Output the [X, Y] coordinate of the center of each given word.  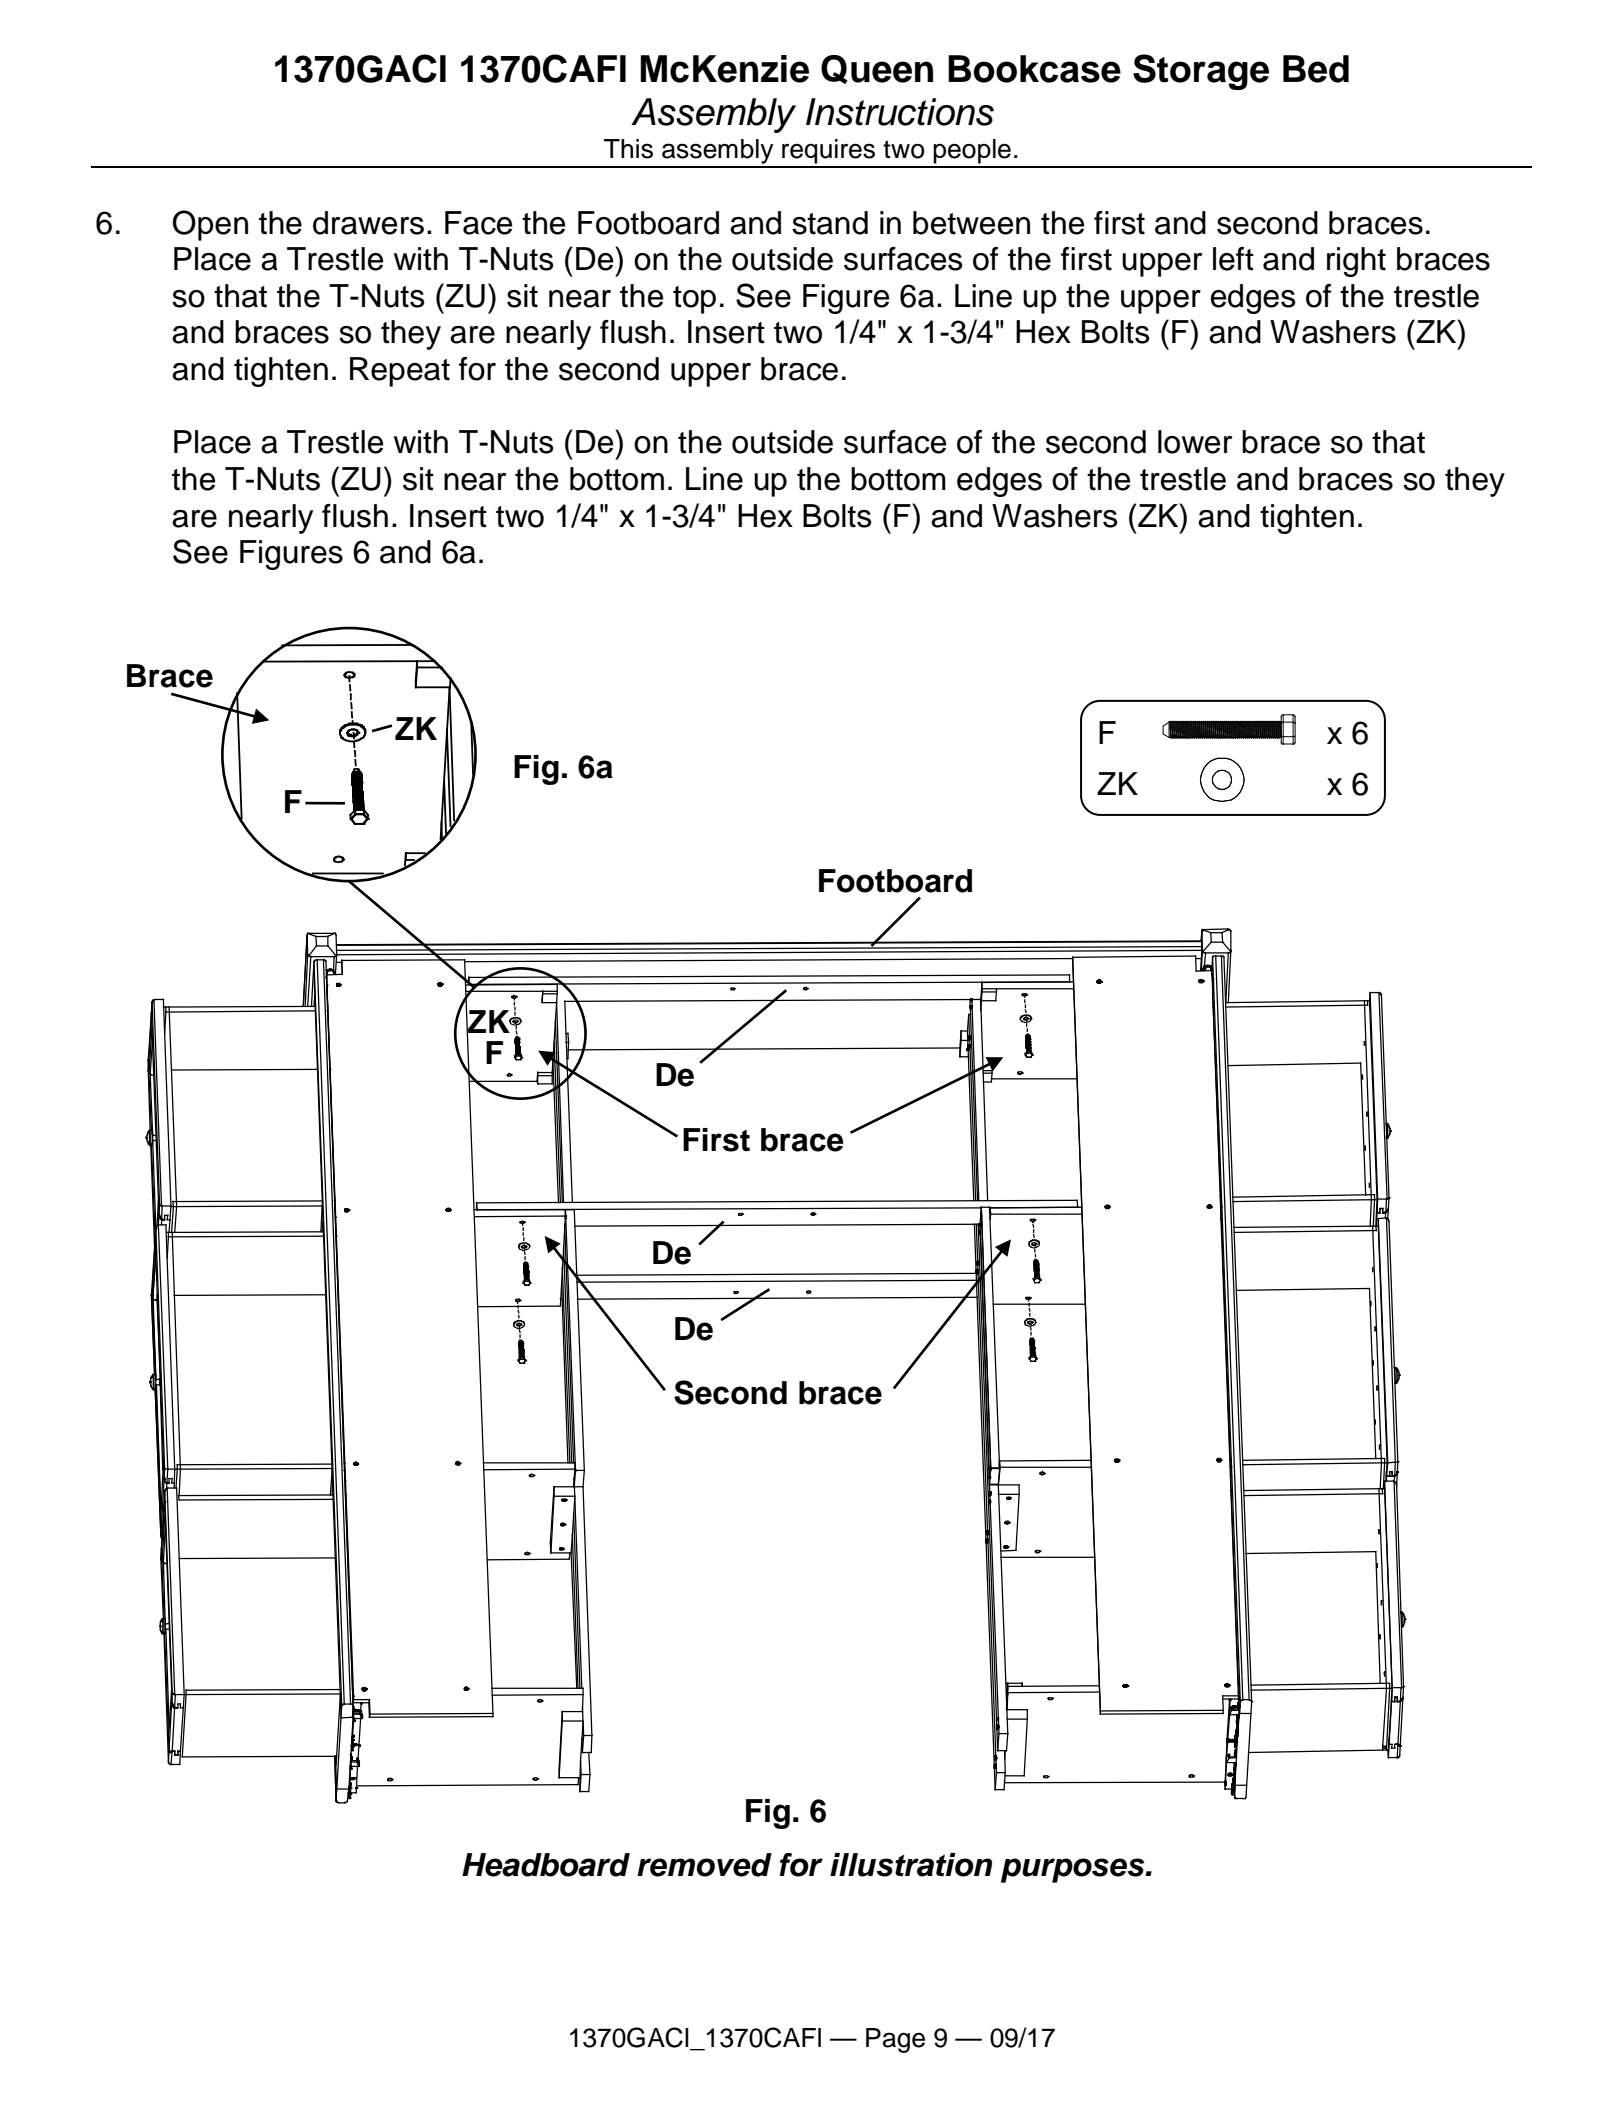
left [1233, 259]
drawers [368, 223]
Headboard [546, 1865]
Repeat [400, 372]
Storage [1201, 72]
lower [1195, 442]
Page [895, 2040]
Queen [877, 69]
